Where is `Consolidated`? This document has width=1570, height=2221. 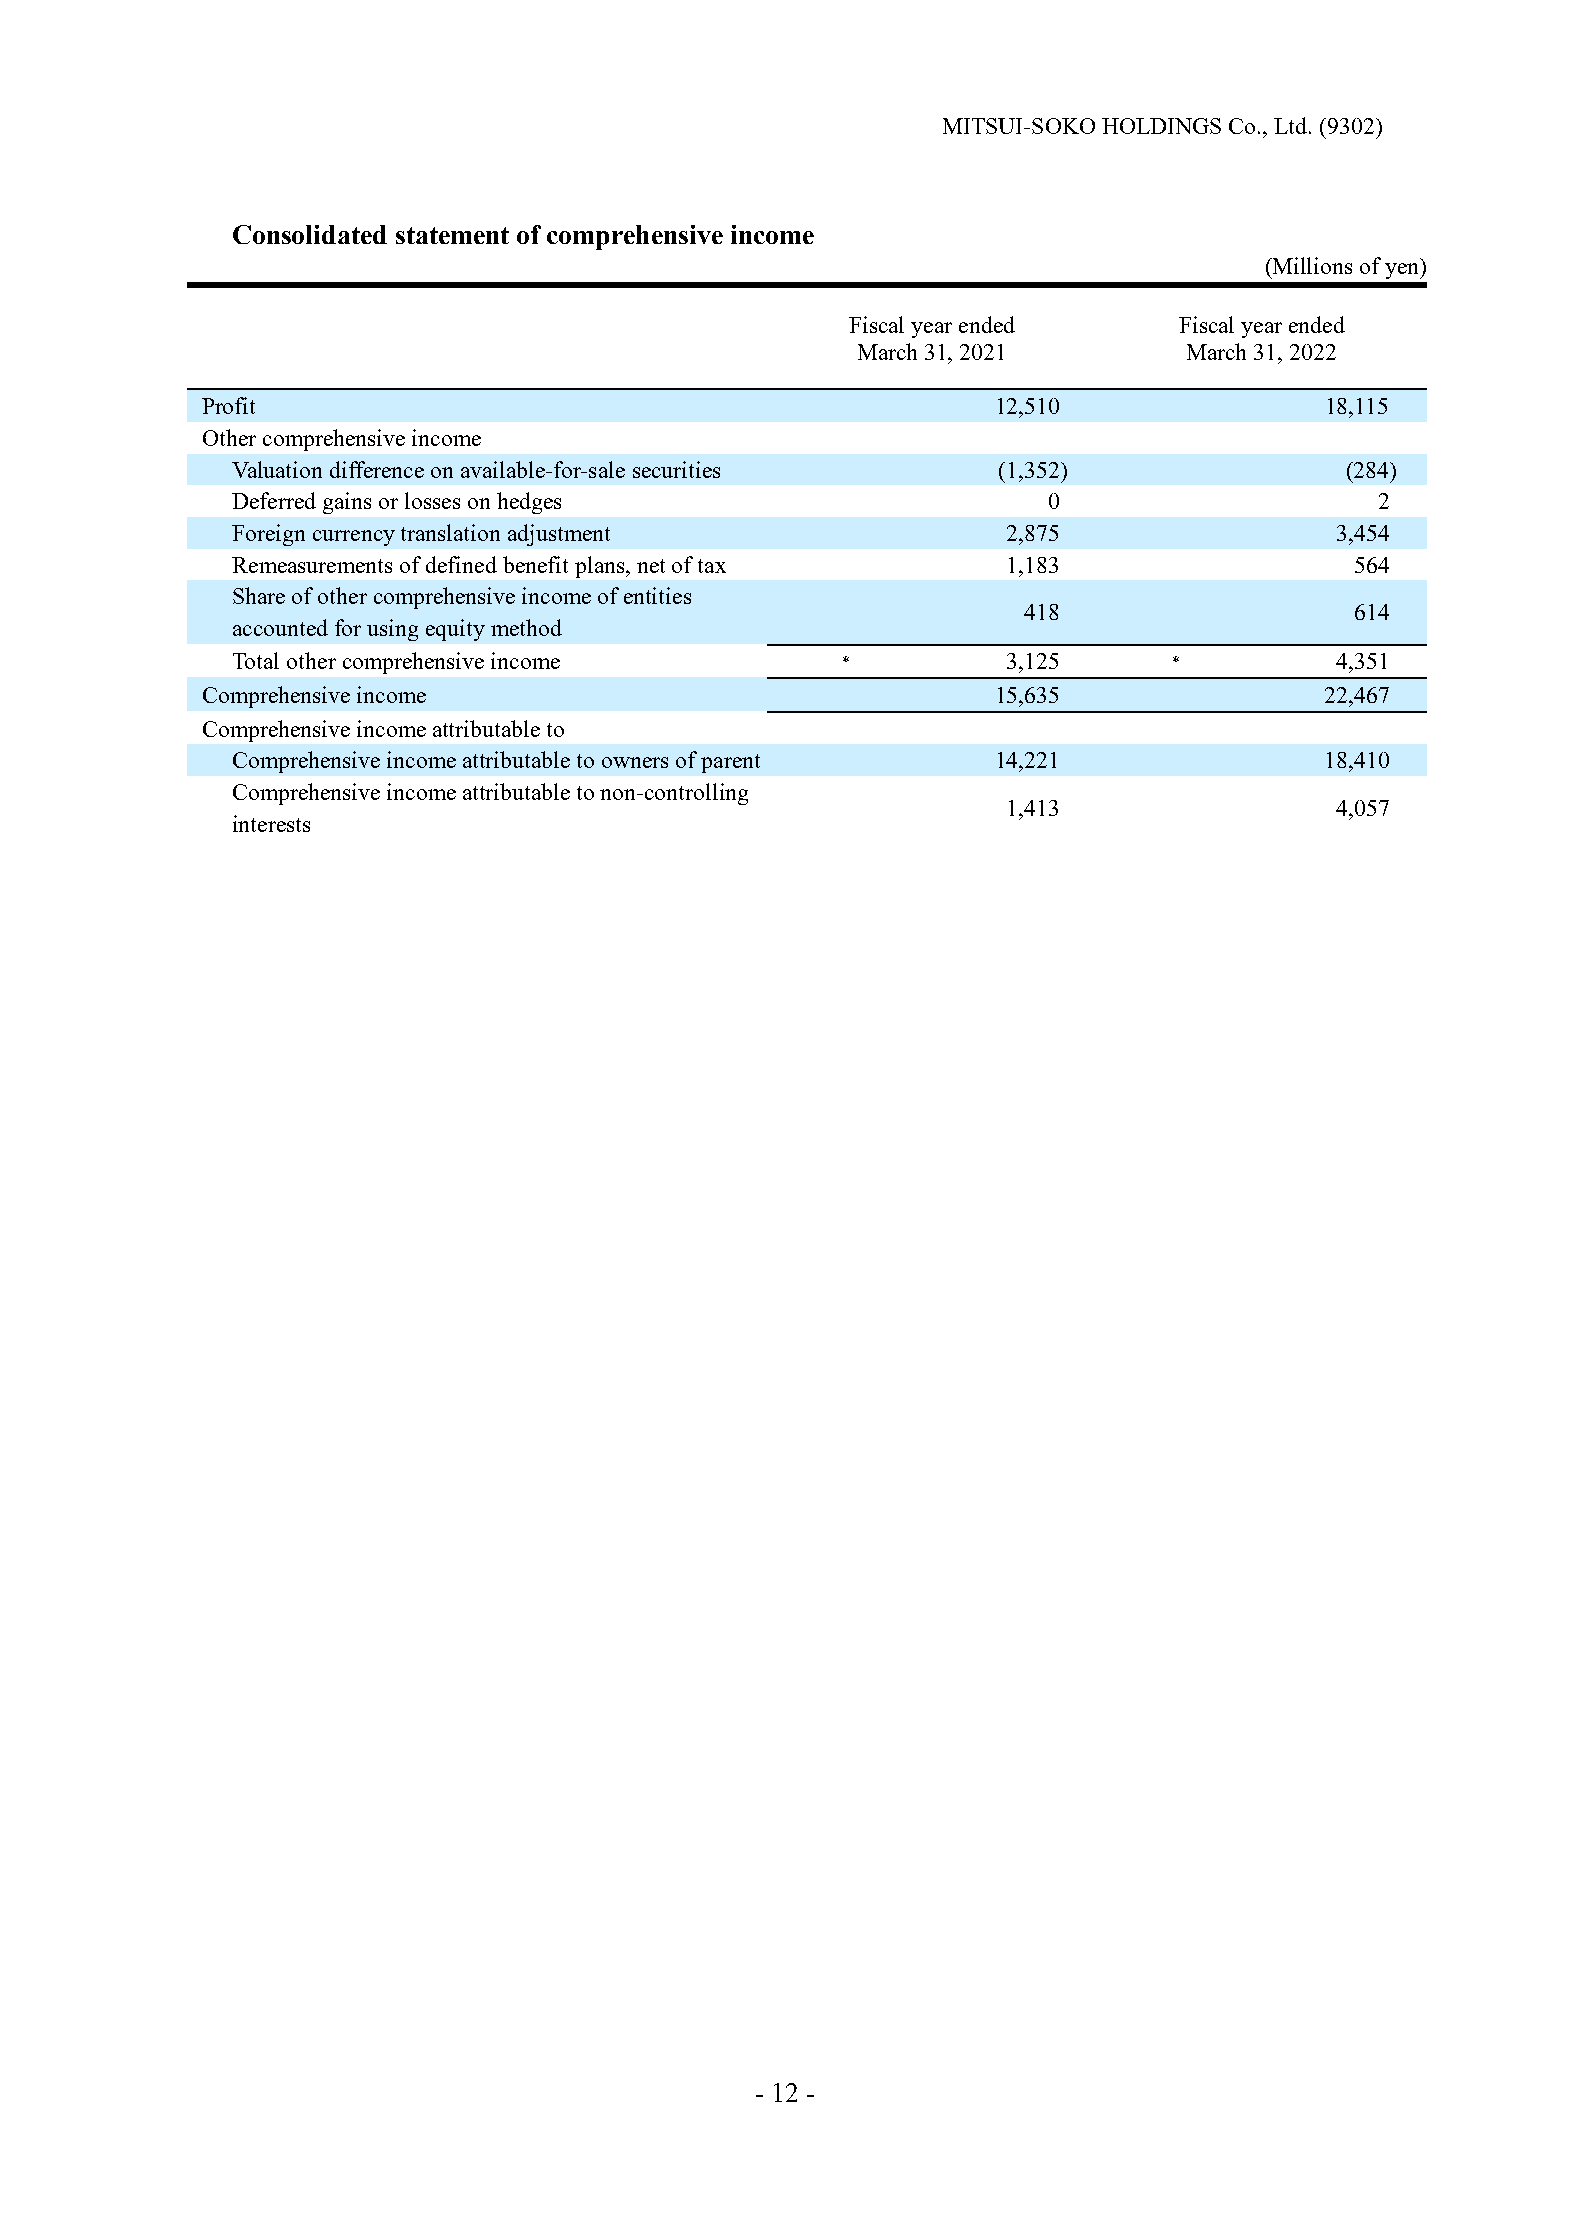
Consolidated is located at coordinates (310, 234).
